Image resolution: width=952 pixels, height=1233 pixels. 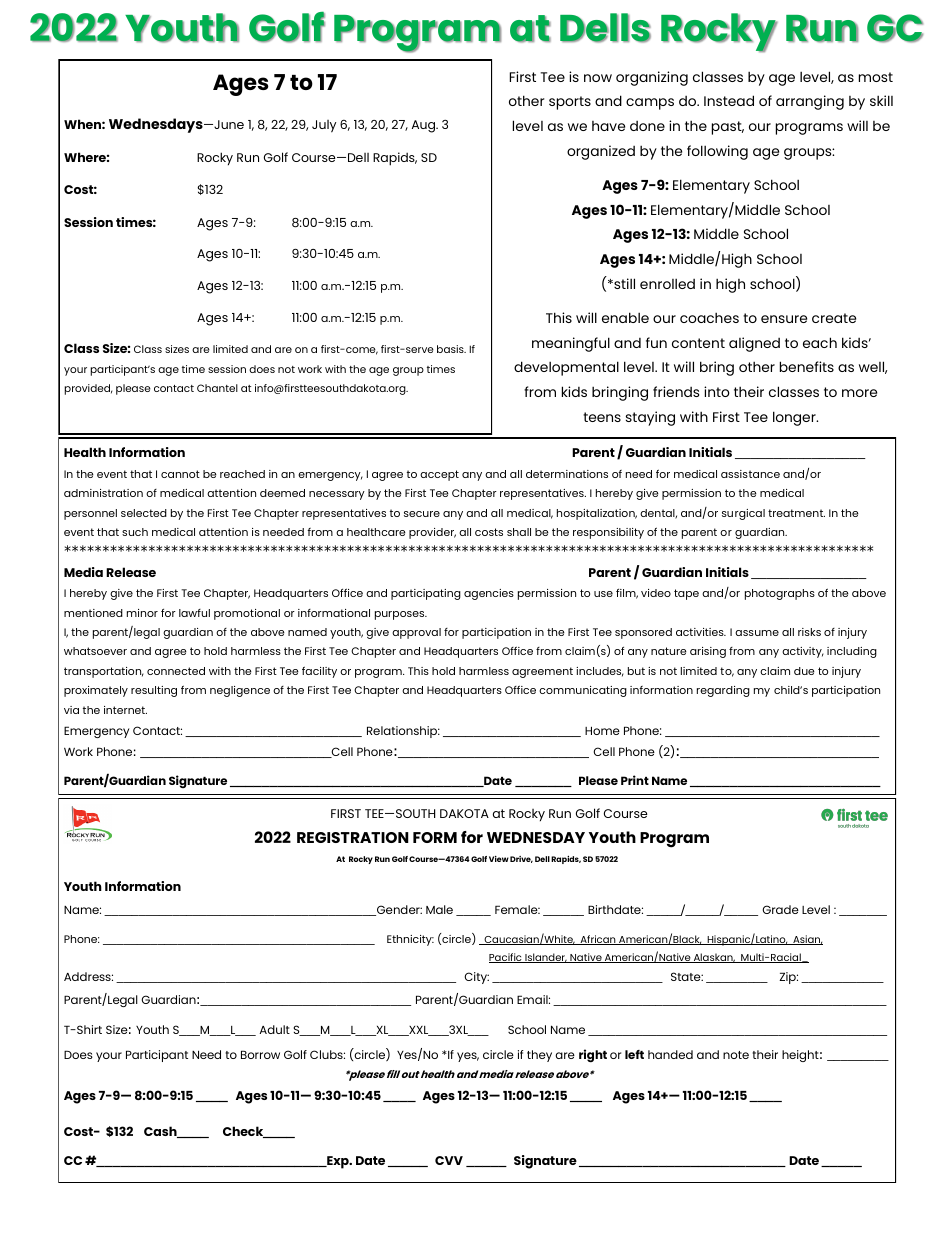 I want to click on July, so click(x=324, y=126).
